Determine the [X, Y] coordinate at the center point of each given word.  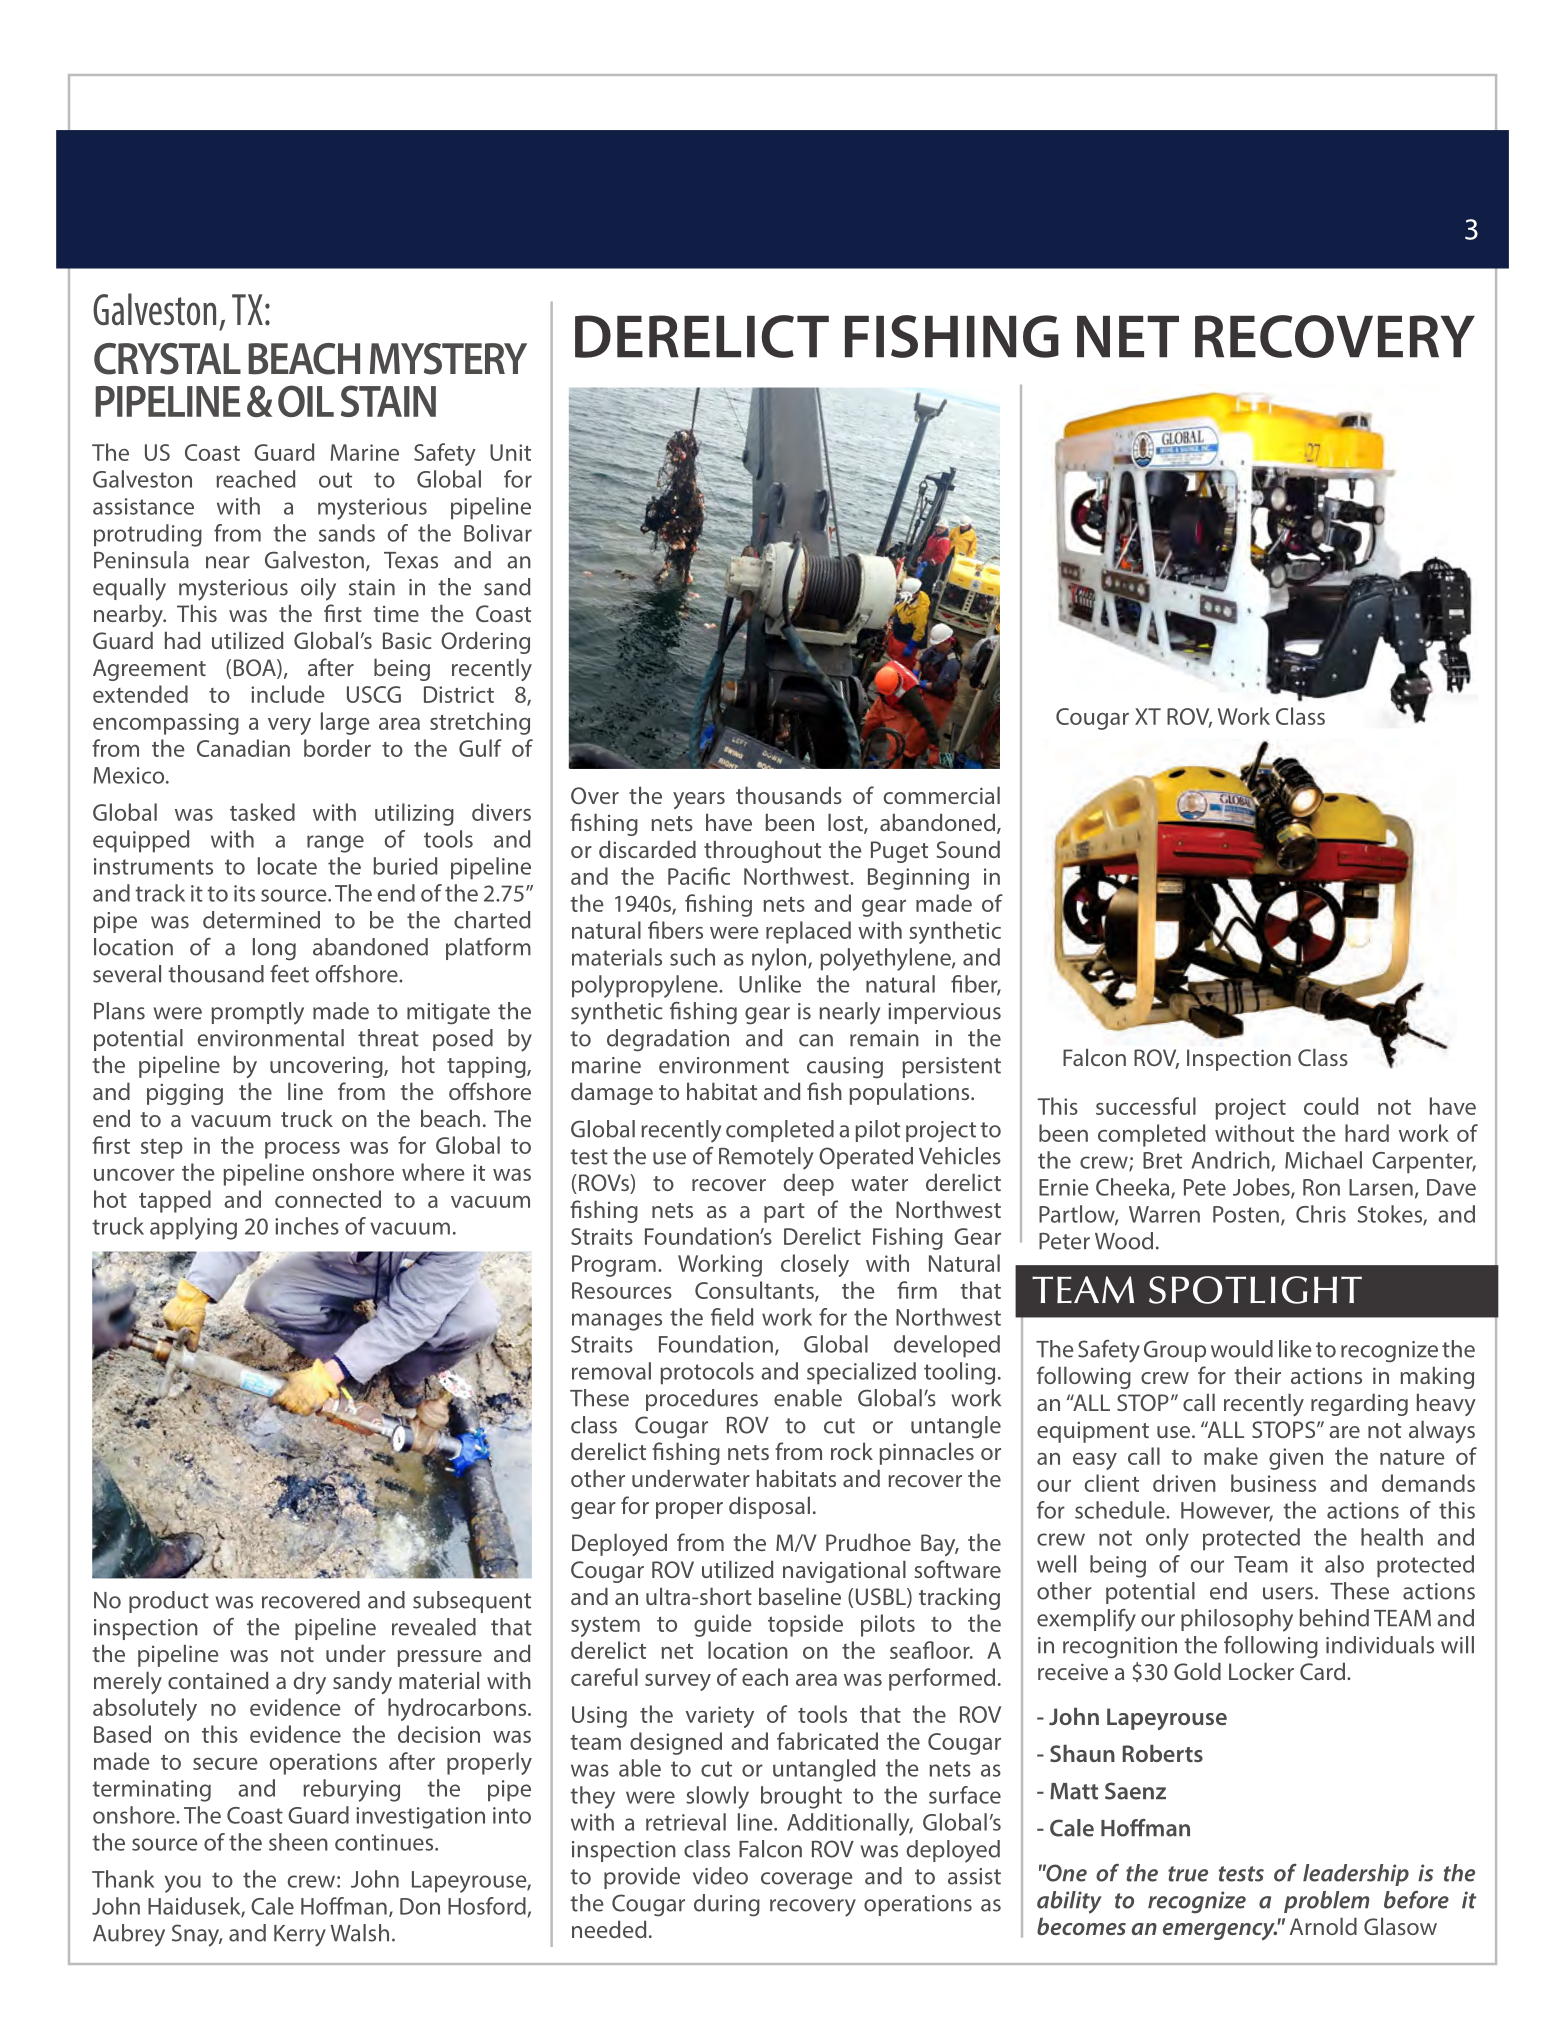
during [727, 1905]
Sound [968, 849]
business [1273, 1483]
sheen [298, 1842]
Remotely [766, 1158]
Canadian [243, 748]
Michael [1323, 1160]
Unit [510, 452]
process [302, 1150]
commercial [941, 795]
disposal [769, 1507]
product [169, 1602]
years [699, 800]
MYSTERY [448, 359]
